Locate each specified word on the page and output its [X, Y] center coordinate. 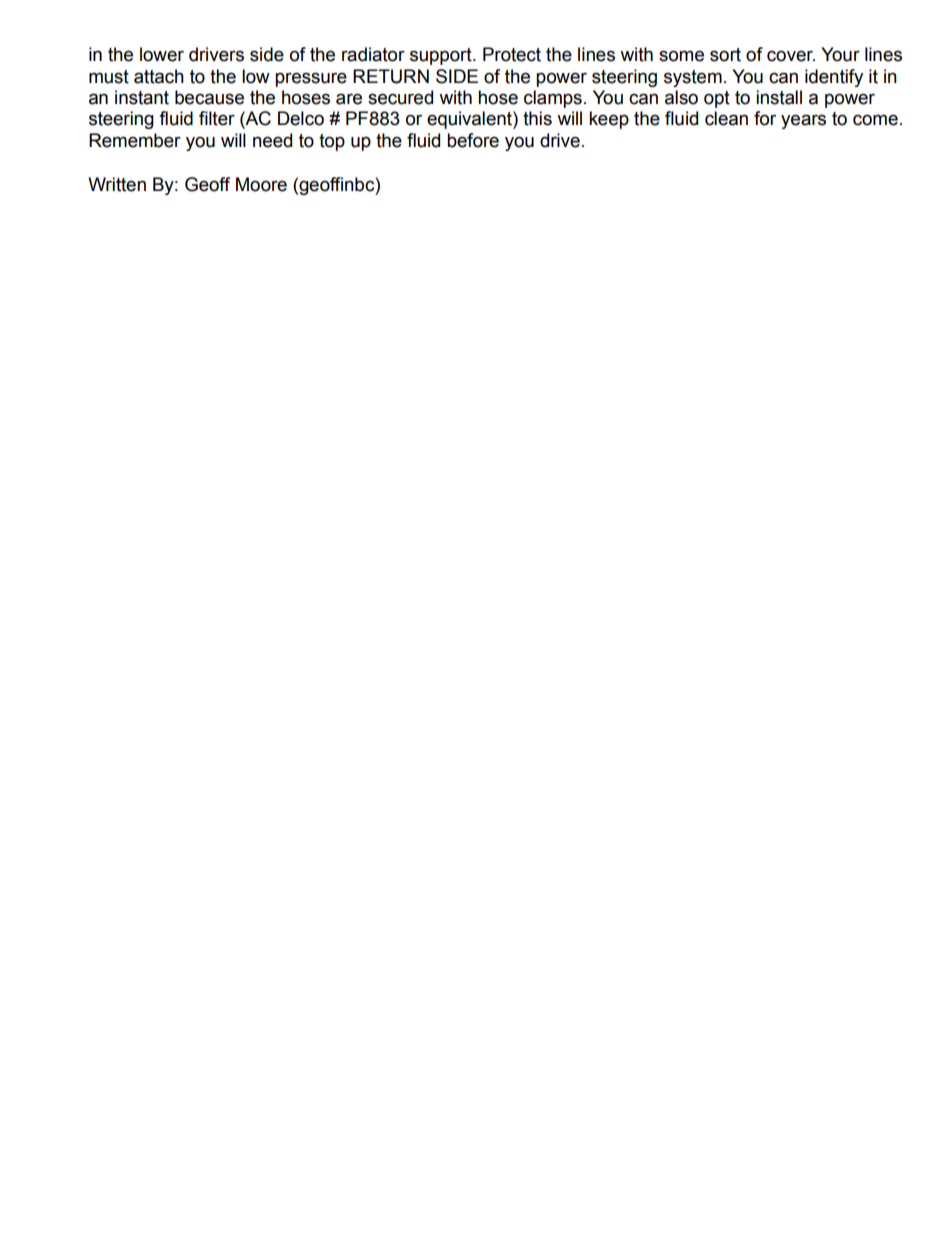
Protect [512, 54]
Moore [261, 184]
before [473, 140]
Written [117, 184]
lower [162, 54]
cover [791, 56]
